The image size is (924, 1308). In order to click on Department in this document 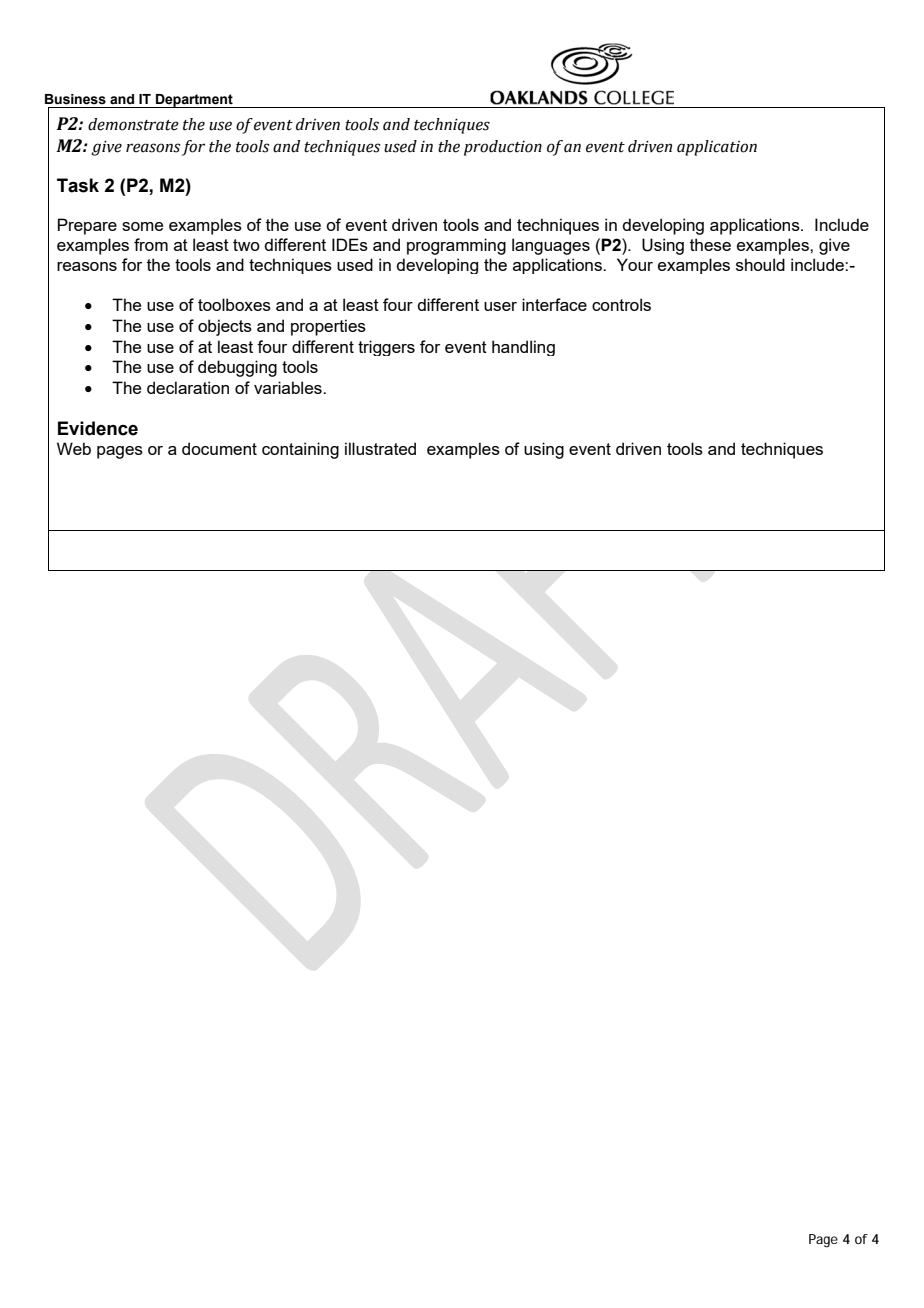, I will do `click(194, 101)`.
